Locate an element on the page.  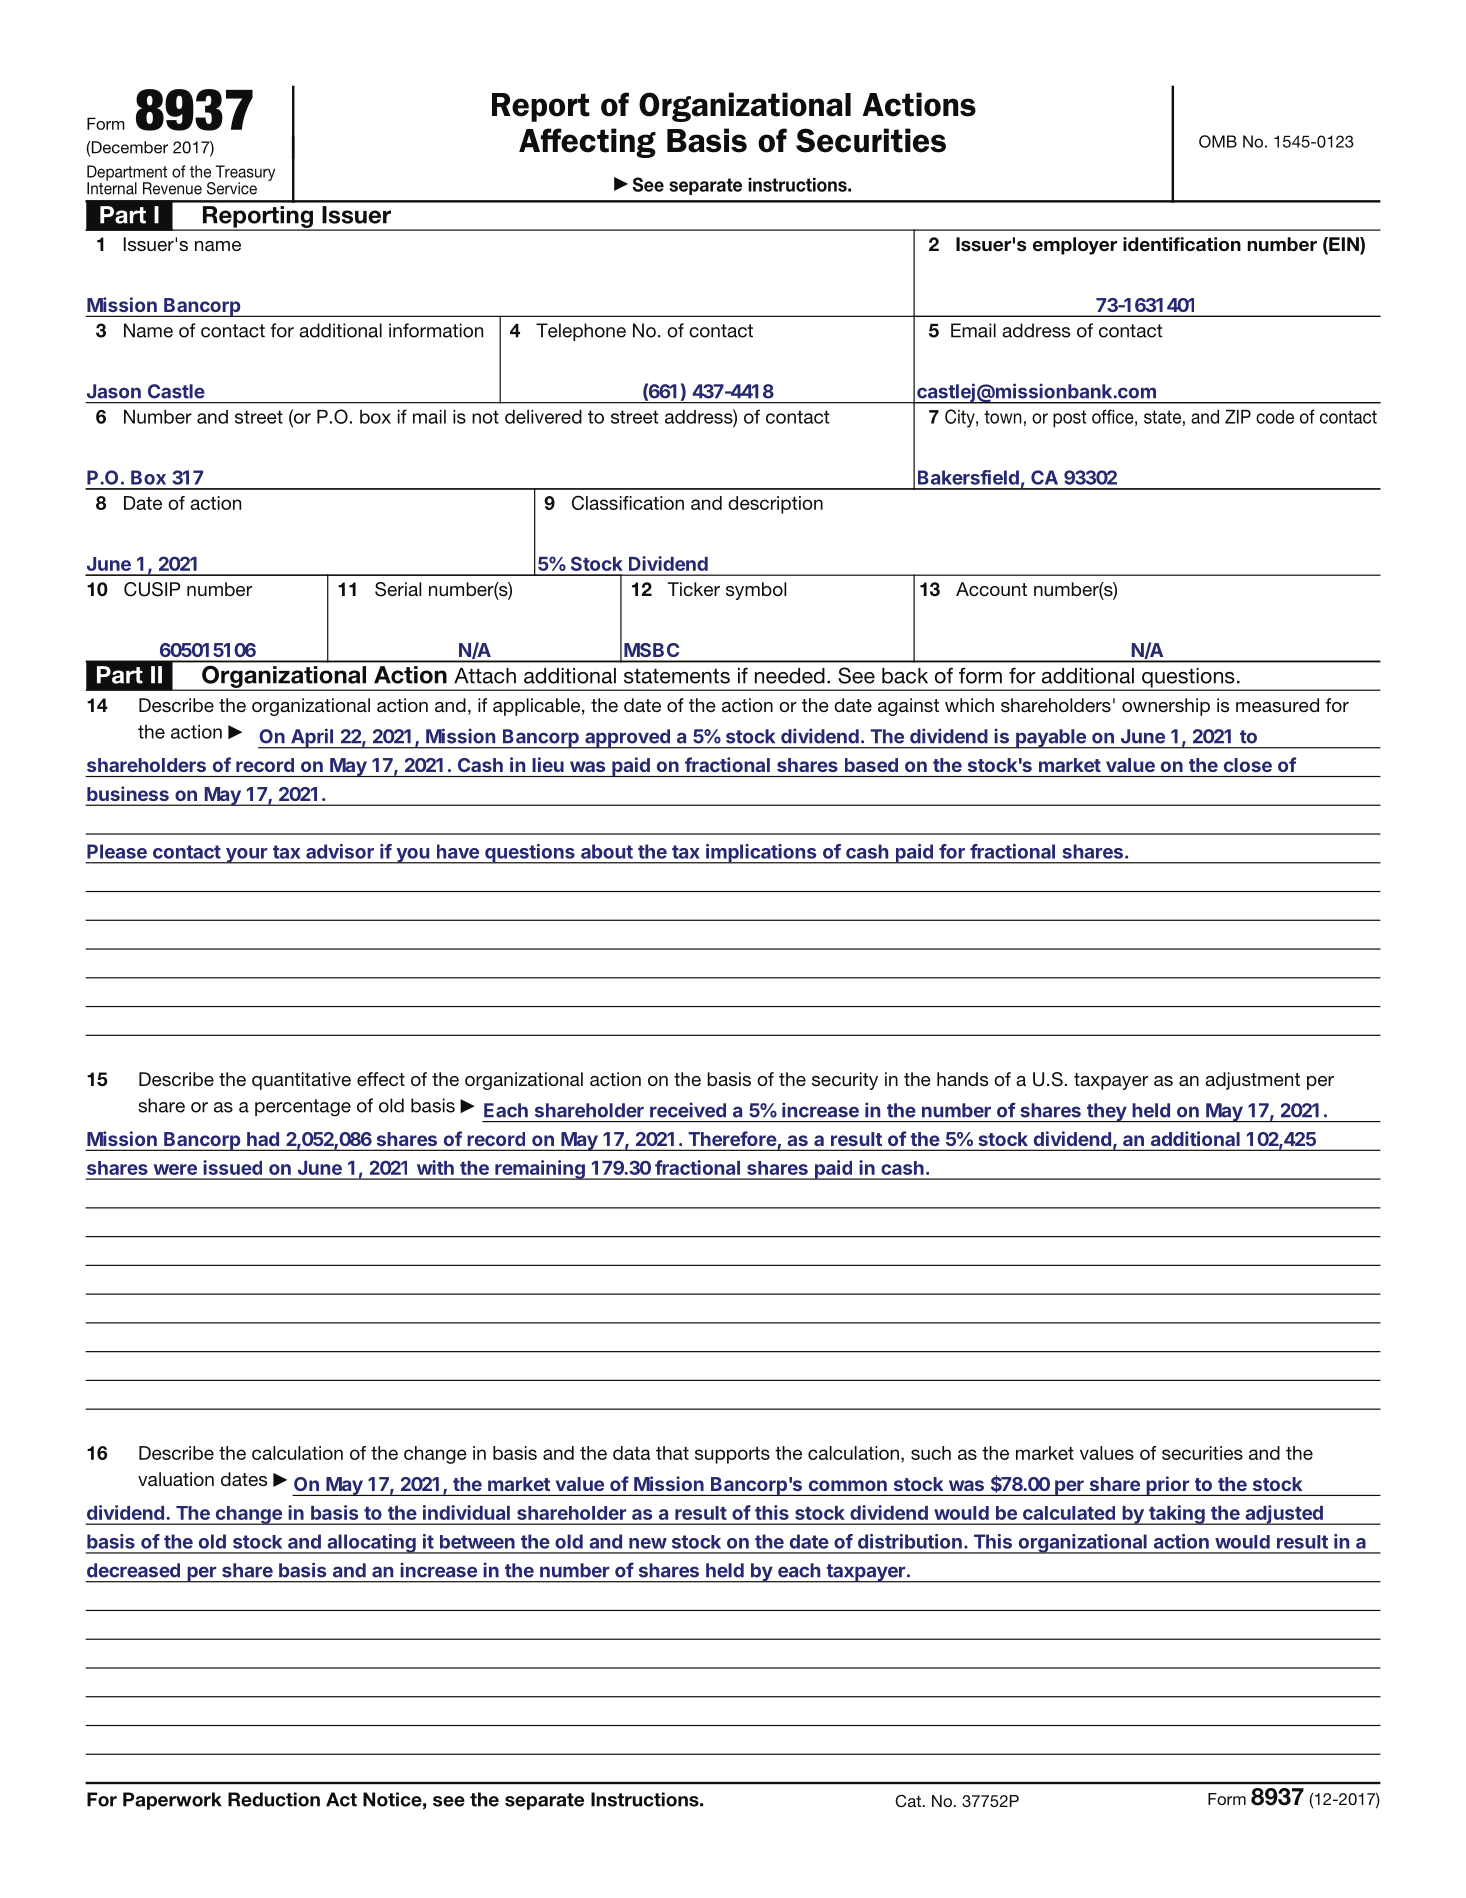
Affecting is located at coordinates (587, 143).
